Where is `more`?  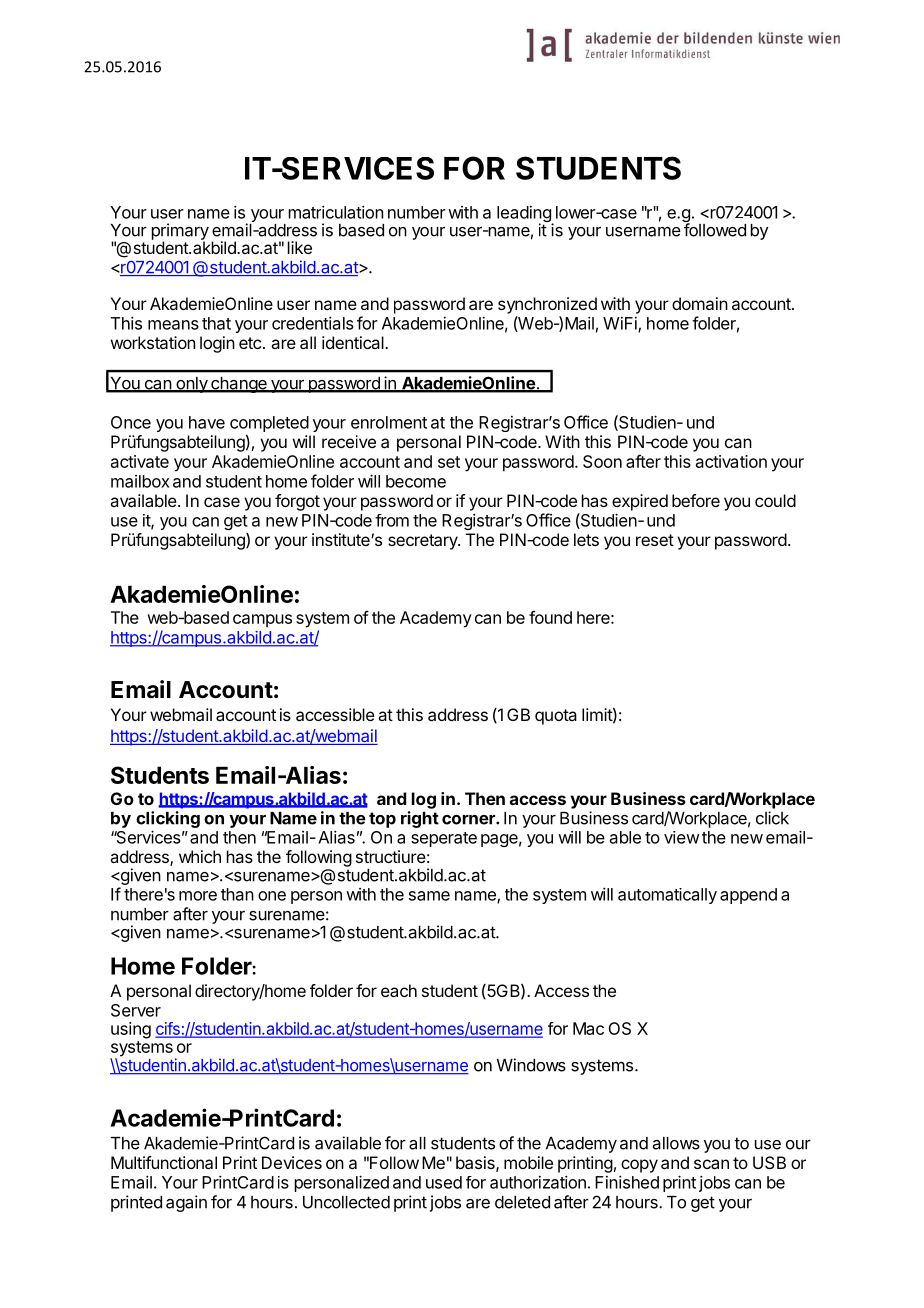 more is located at coordinates (198, 896).
